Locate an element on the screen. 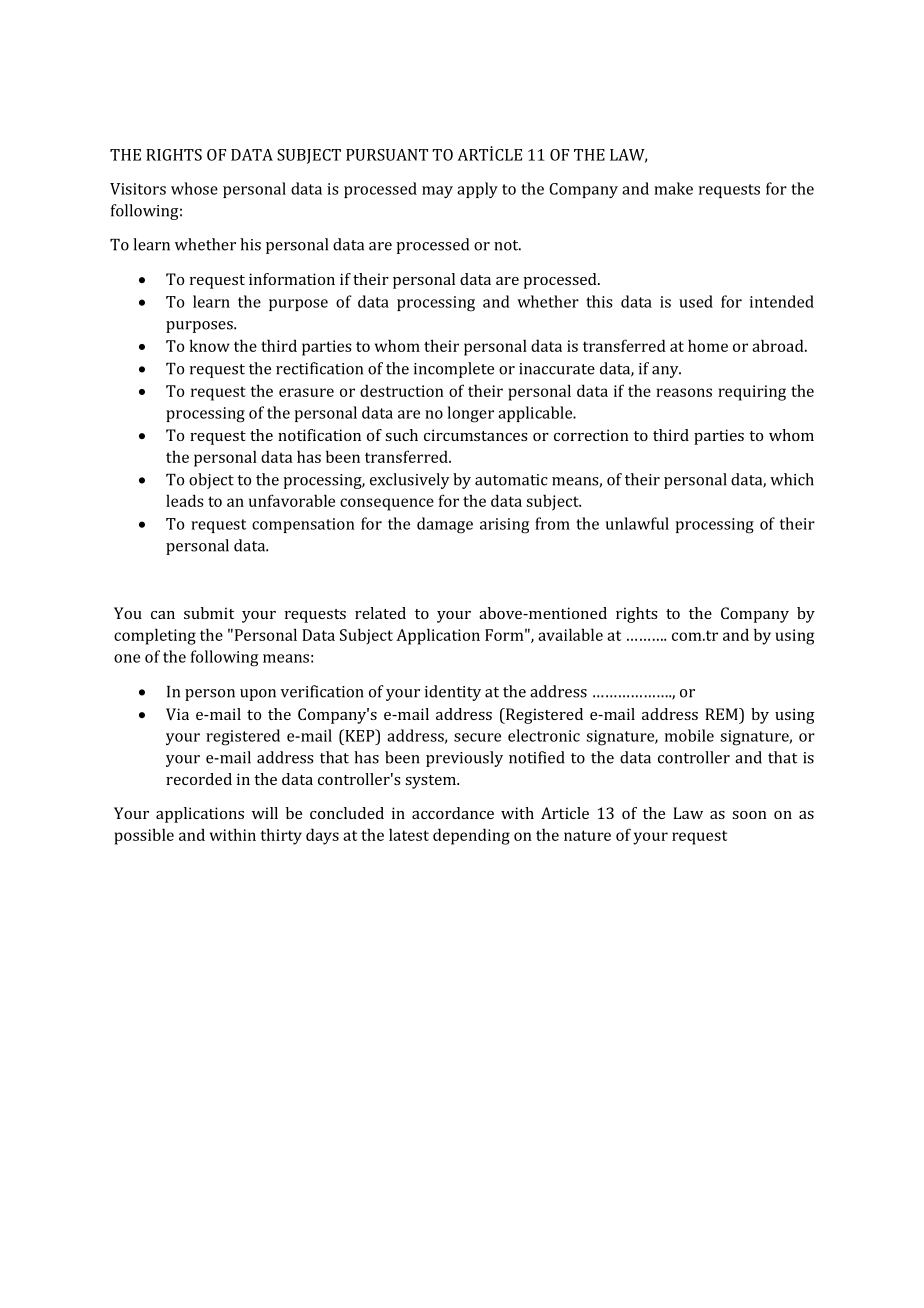 This screenshot has width=924, height=1308. whose is located at coordinates (194, 188).
